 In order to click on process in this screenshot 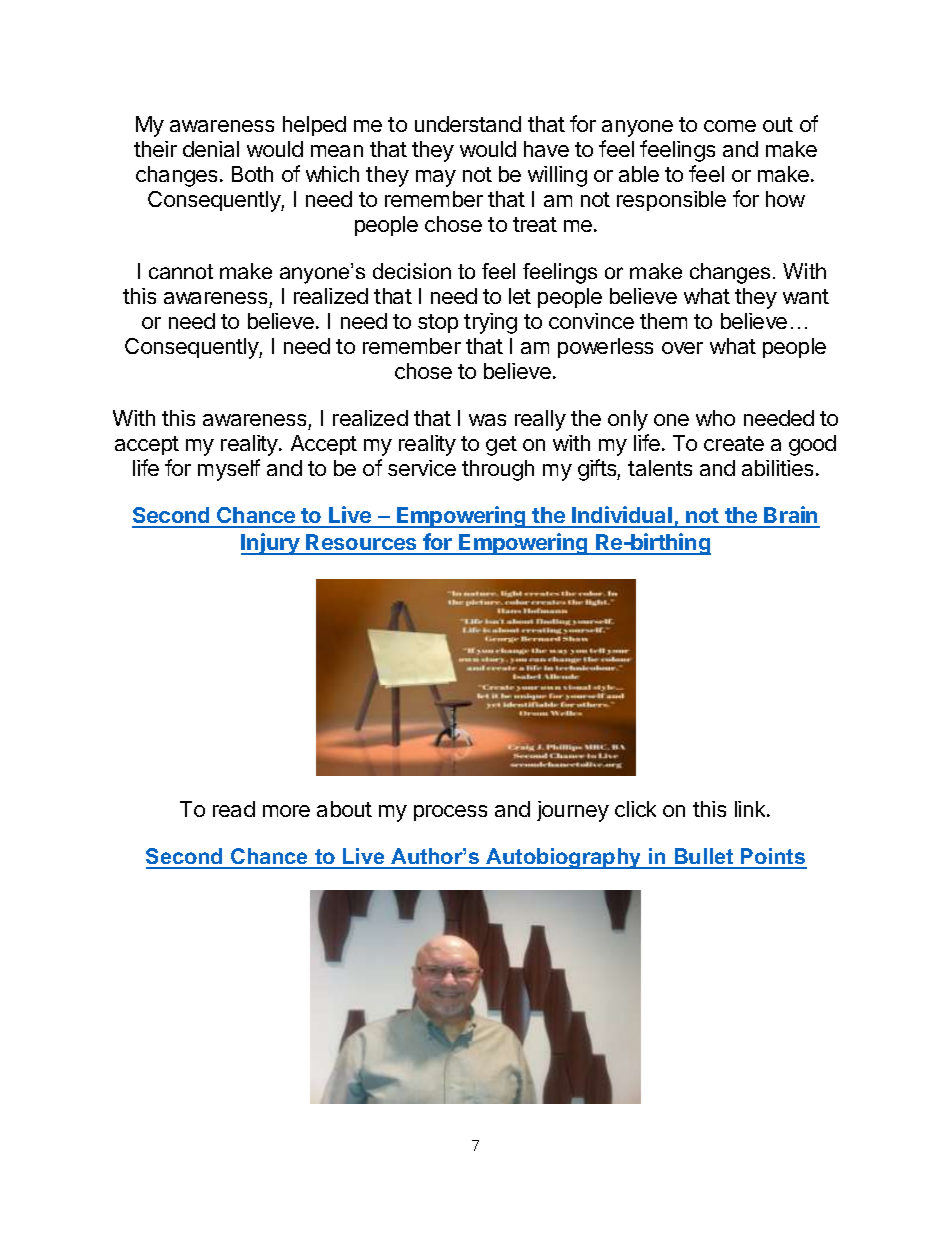, I will do `click(450, 813)`.
